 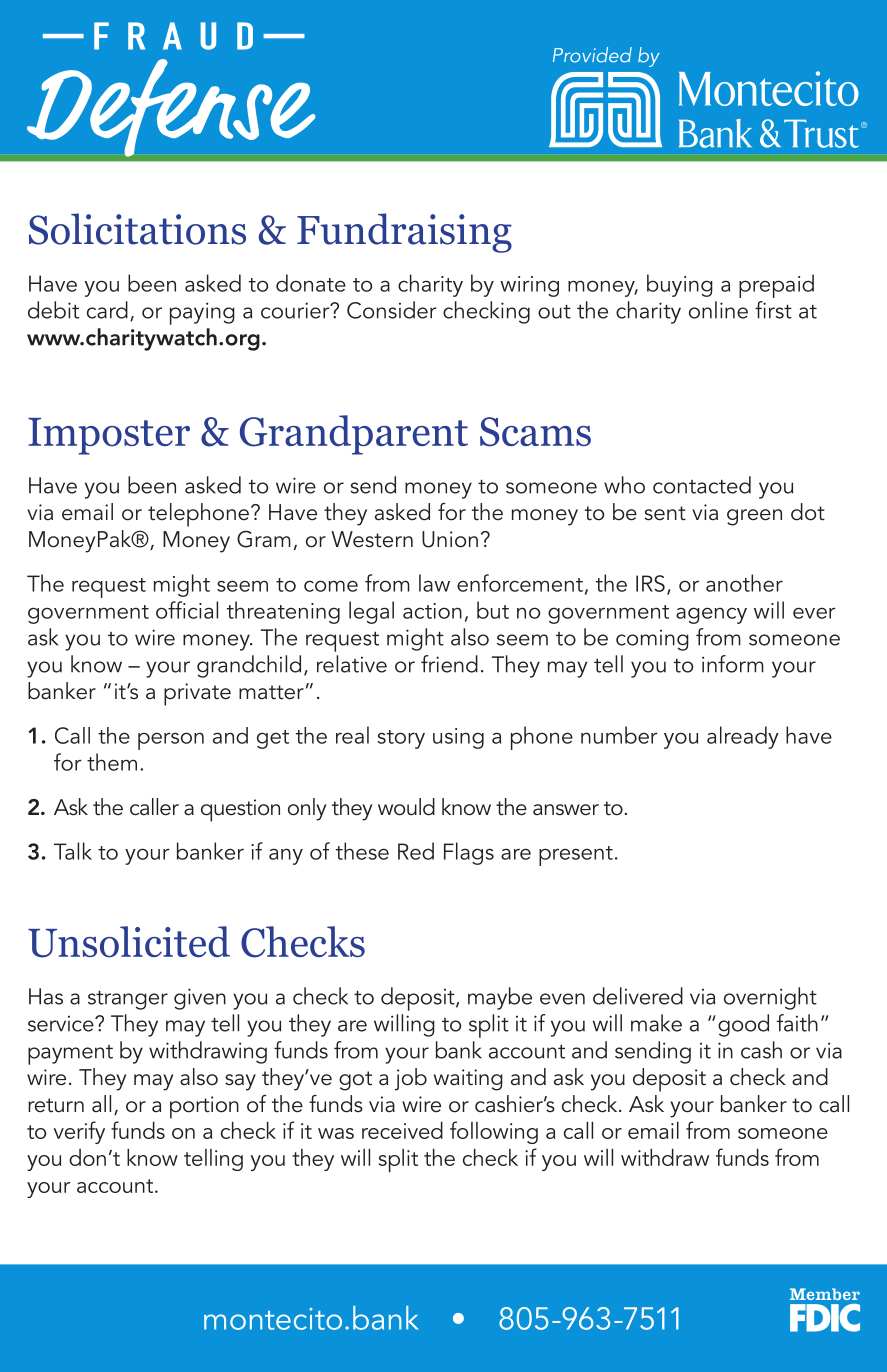 I want to click on Solicitations, so click(x=137, y=229).
